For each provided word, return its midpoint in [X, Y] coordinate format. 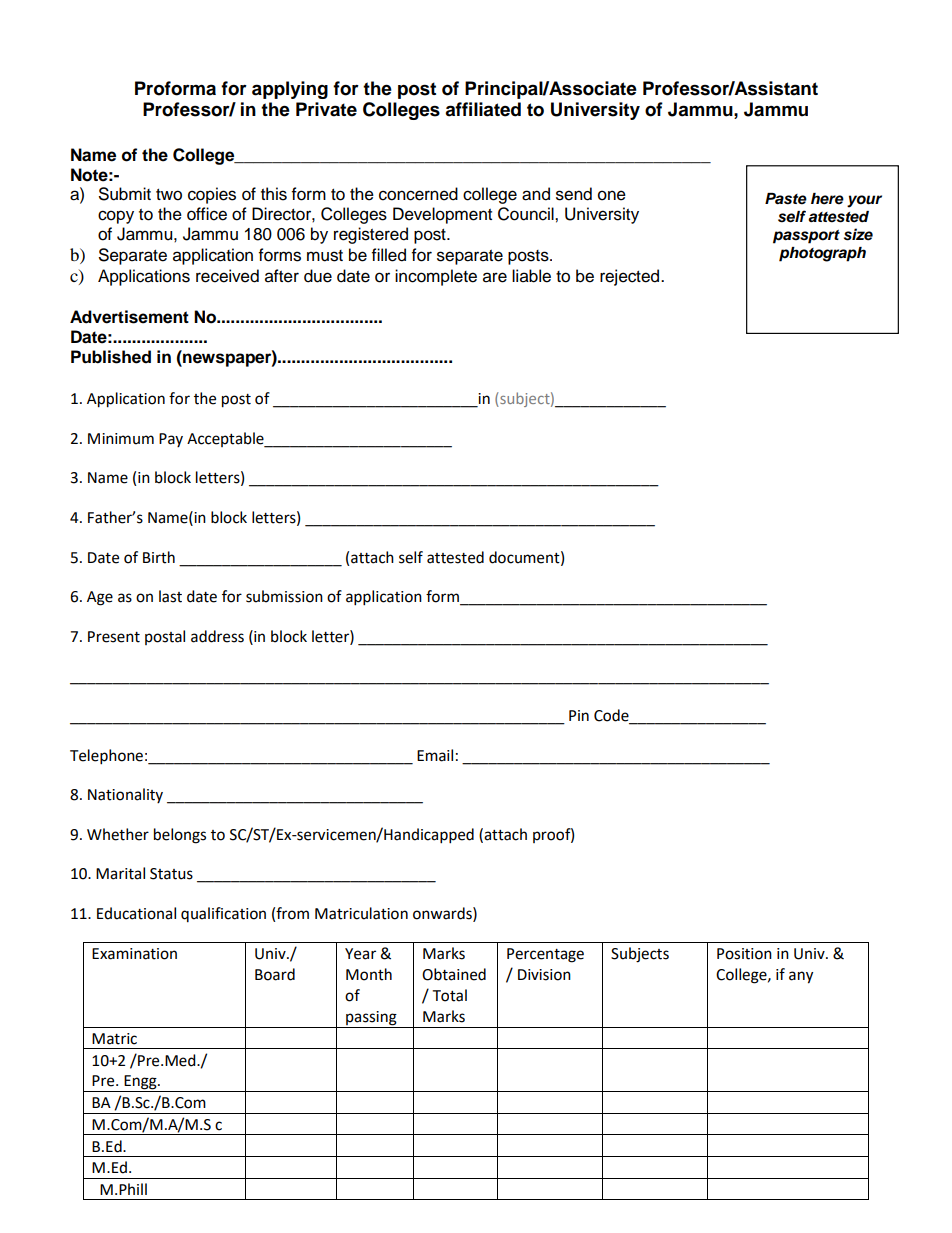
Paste [786, 199]
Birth [159, 557]
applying [290, 90]
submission [284, 596]
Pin [579, 715]
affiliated [483, 109]
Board [275, 974]
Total [449, 995]
